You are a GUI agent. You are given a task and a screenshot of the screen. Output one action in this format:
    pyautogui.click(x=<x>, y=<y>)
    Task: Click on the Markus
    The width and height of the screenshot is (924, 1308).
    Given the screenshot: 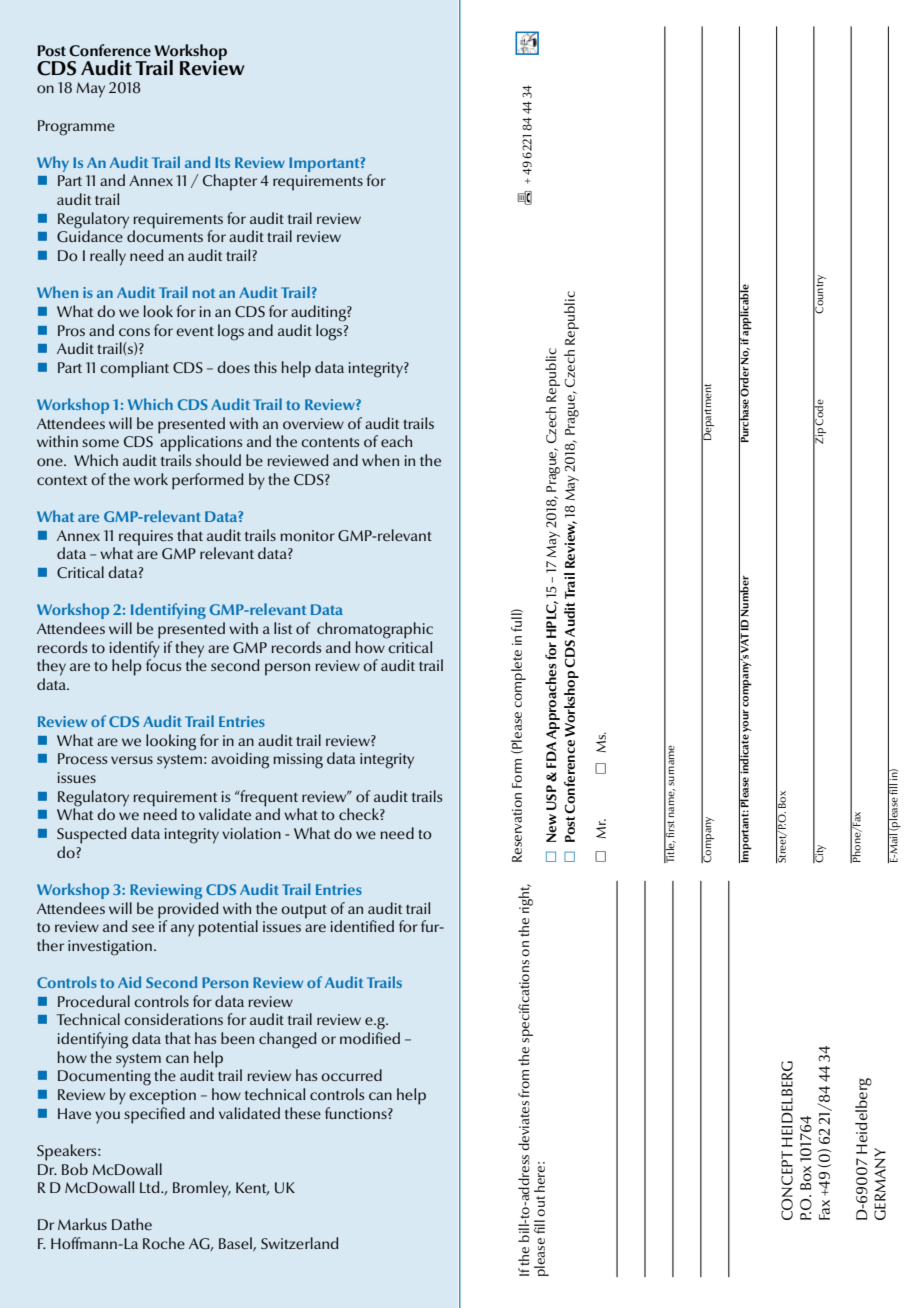 What is the action you would take?
    pyautogui.click(x=82, y=1224)
